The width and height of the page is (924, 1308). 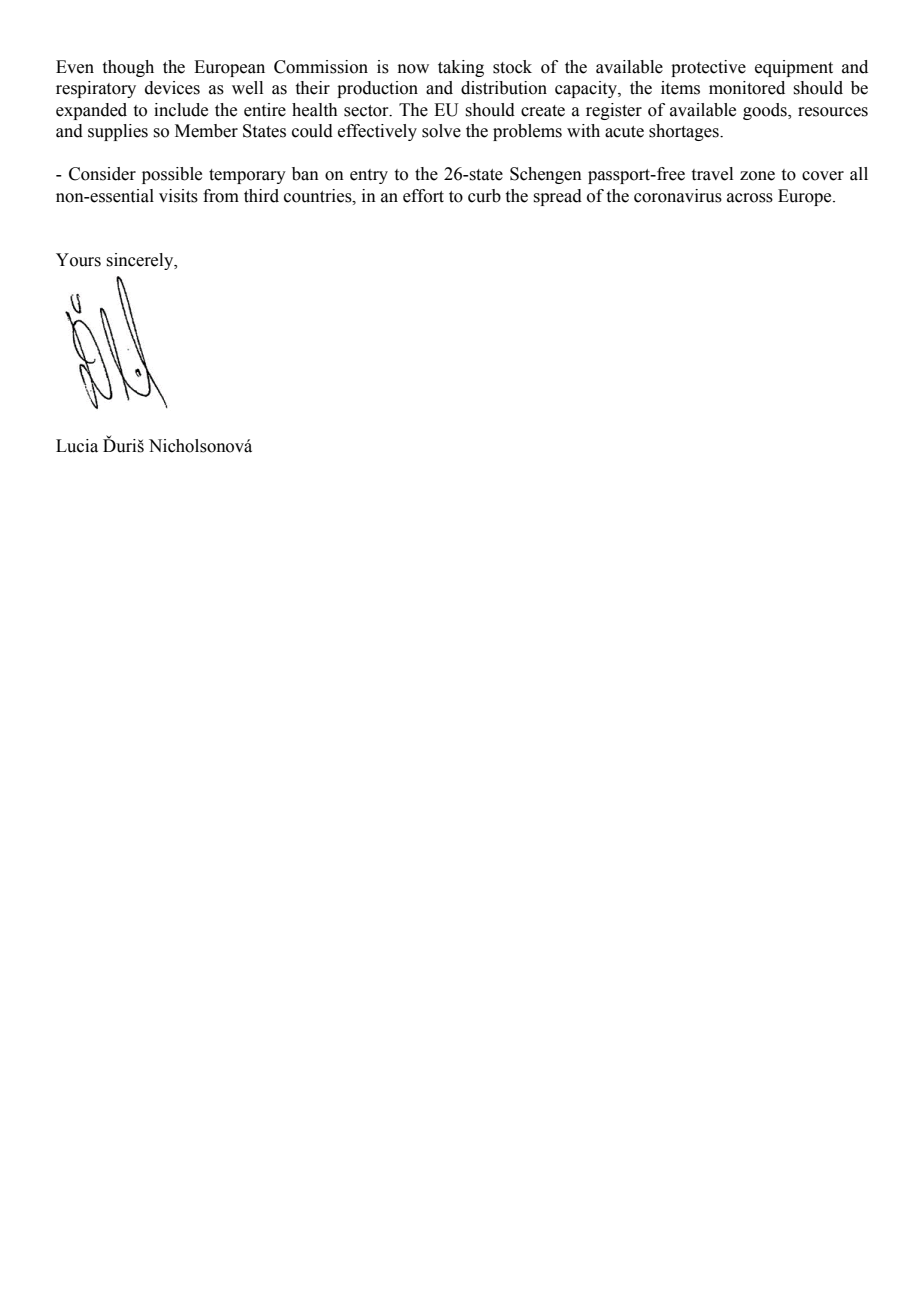 I want to click on taking, so click(x=461, y=68).
